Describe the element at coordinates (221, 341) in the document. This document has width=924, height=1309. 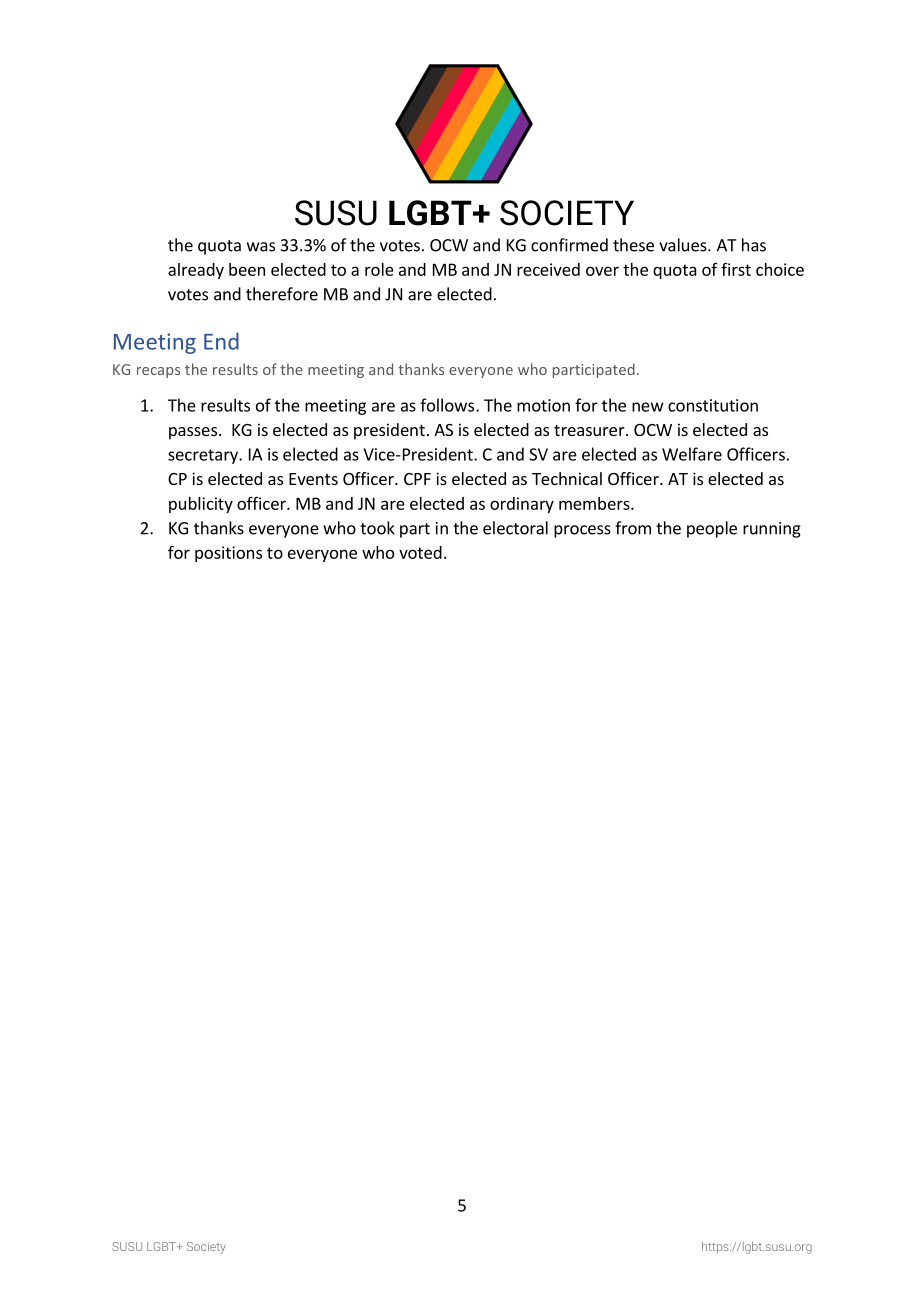
I see `End` at that location.
